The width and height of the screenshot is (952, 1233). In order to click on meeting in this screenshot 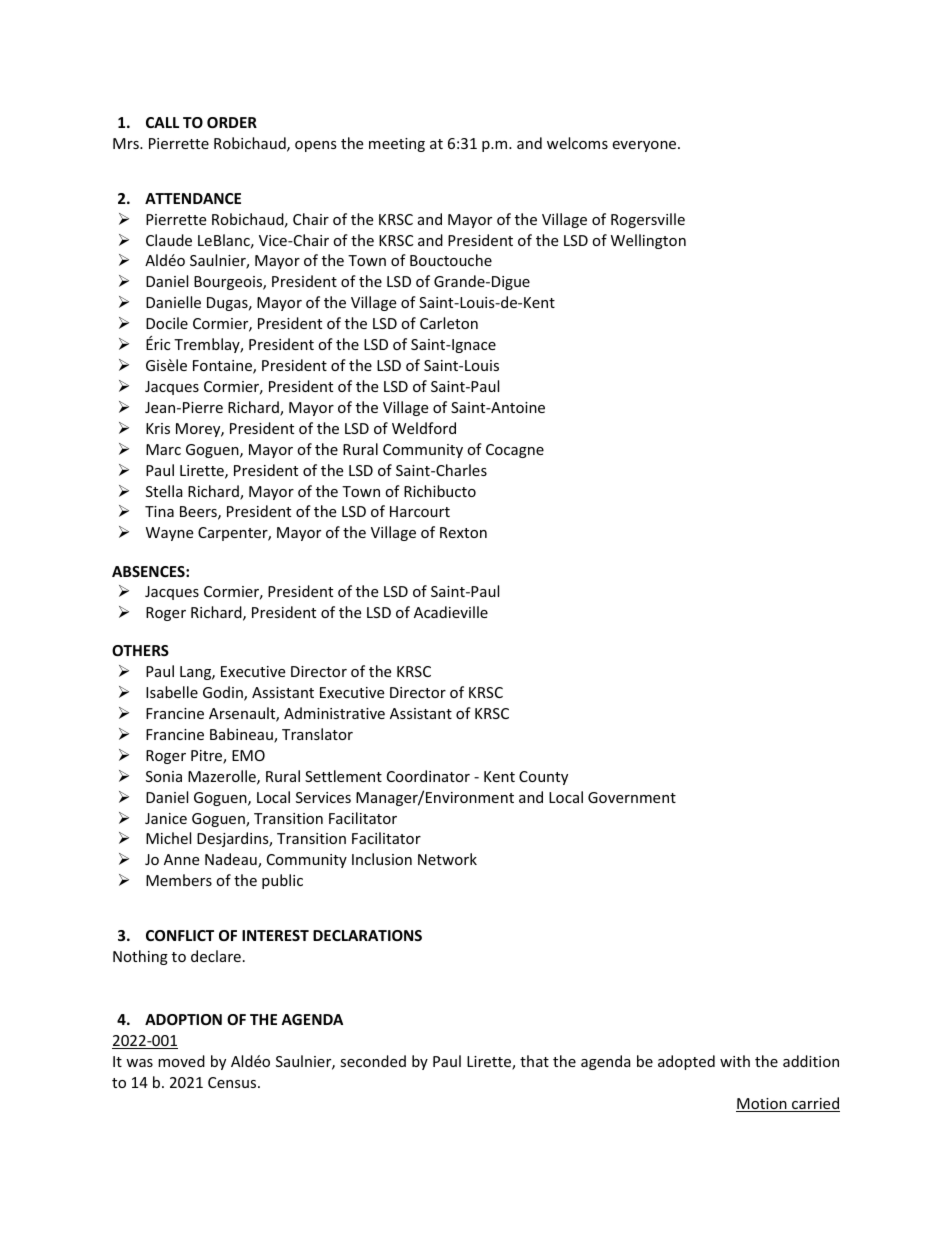, I will do `click(397, 145)`.
